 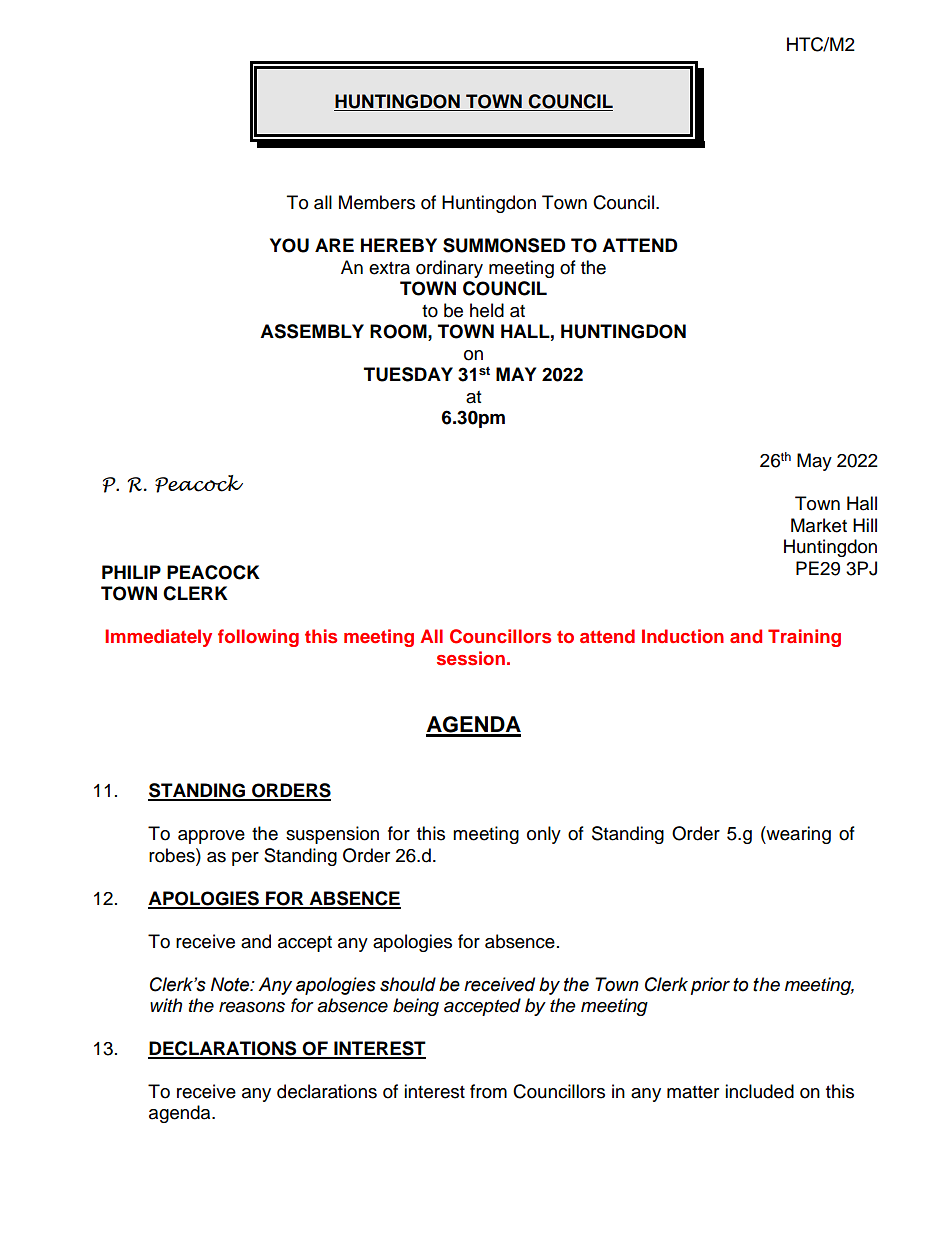 What do you see at coordinates (804, 638) in the document?
I see `Training` at bounding box center [804, 638].
